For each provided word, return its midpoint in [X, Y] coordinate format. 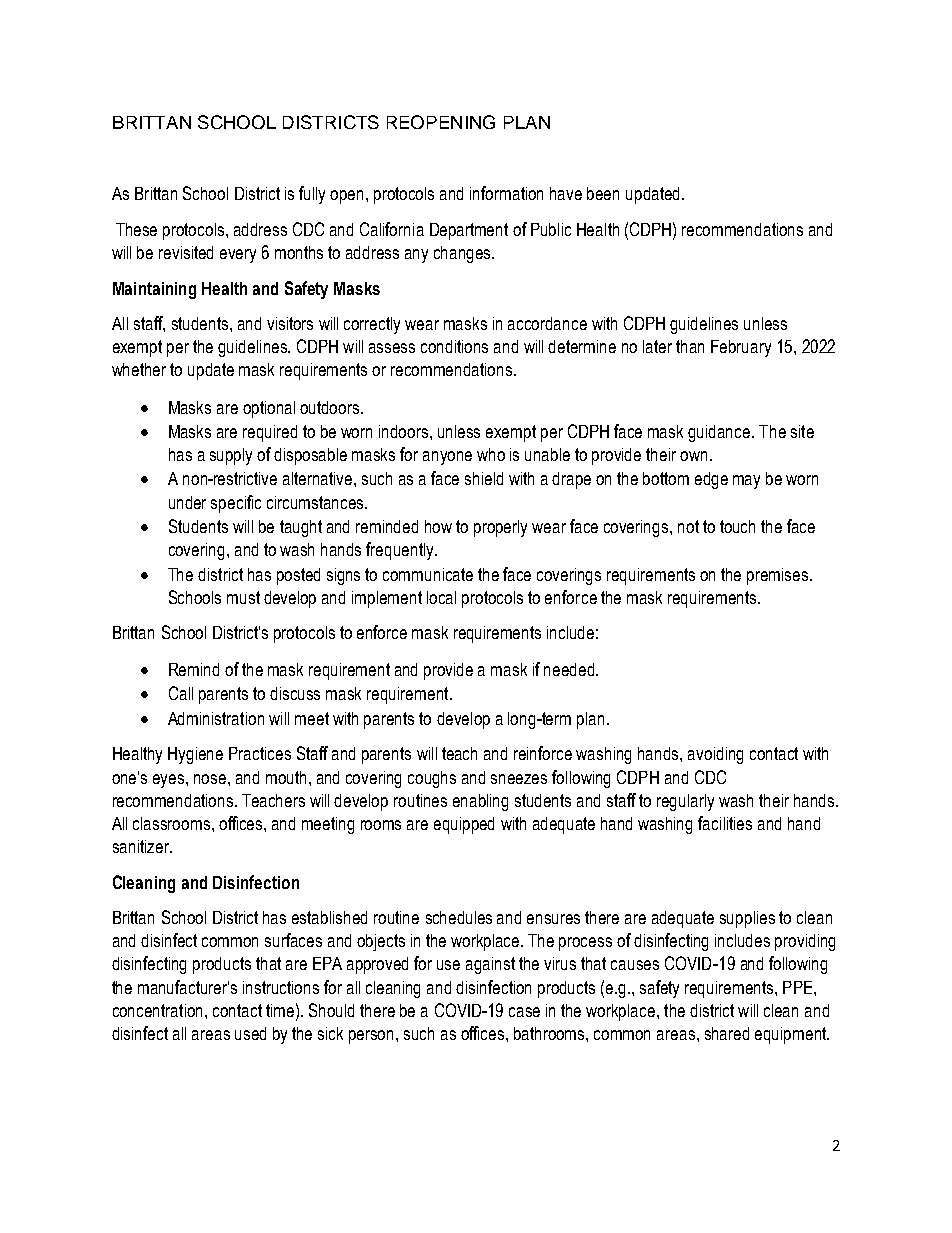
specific [236, 504]
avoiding [715, 755]
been [603, 193]
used [250, 1033]
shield [484, 478]
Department [469, 231]
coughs [432, 779]
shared [727, 1033]
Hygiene [195, 755]
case [524, 1012]
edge [711, 480]
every [238, 256]
